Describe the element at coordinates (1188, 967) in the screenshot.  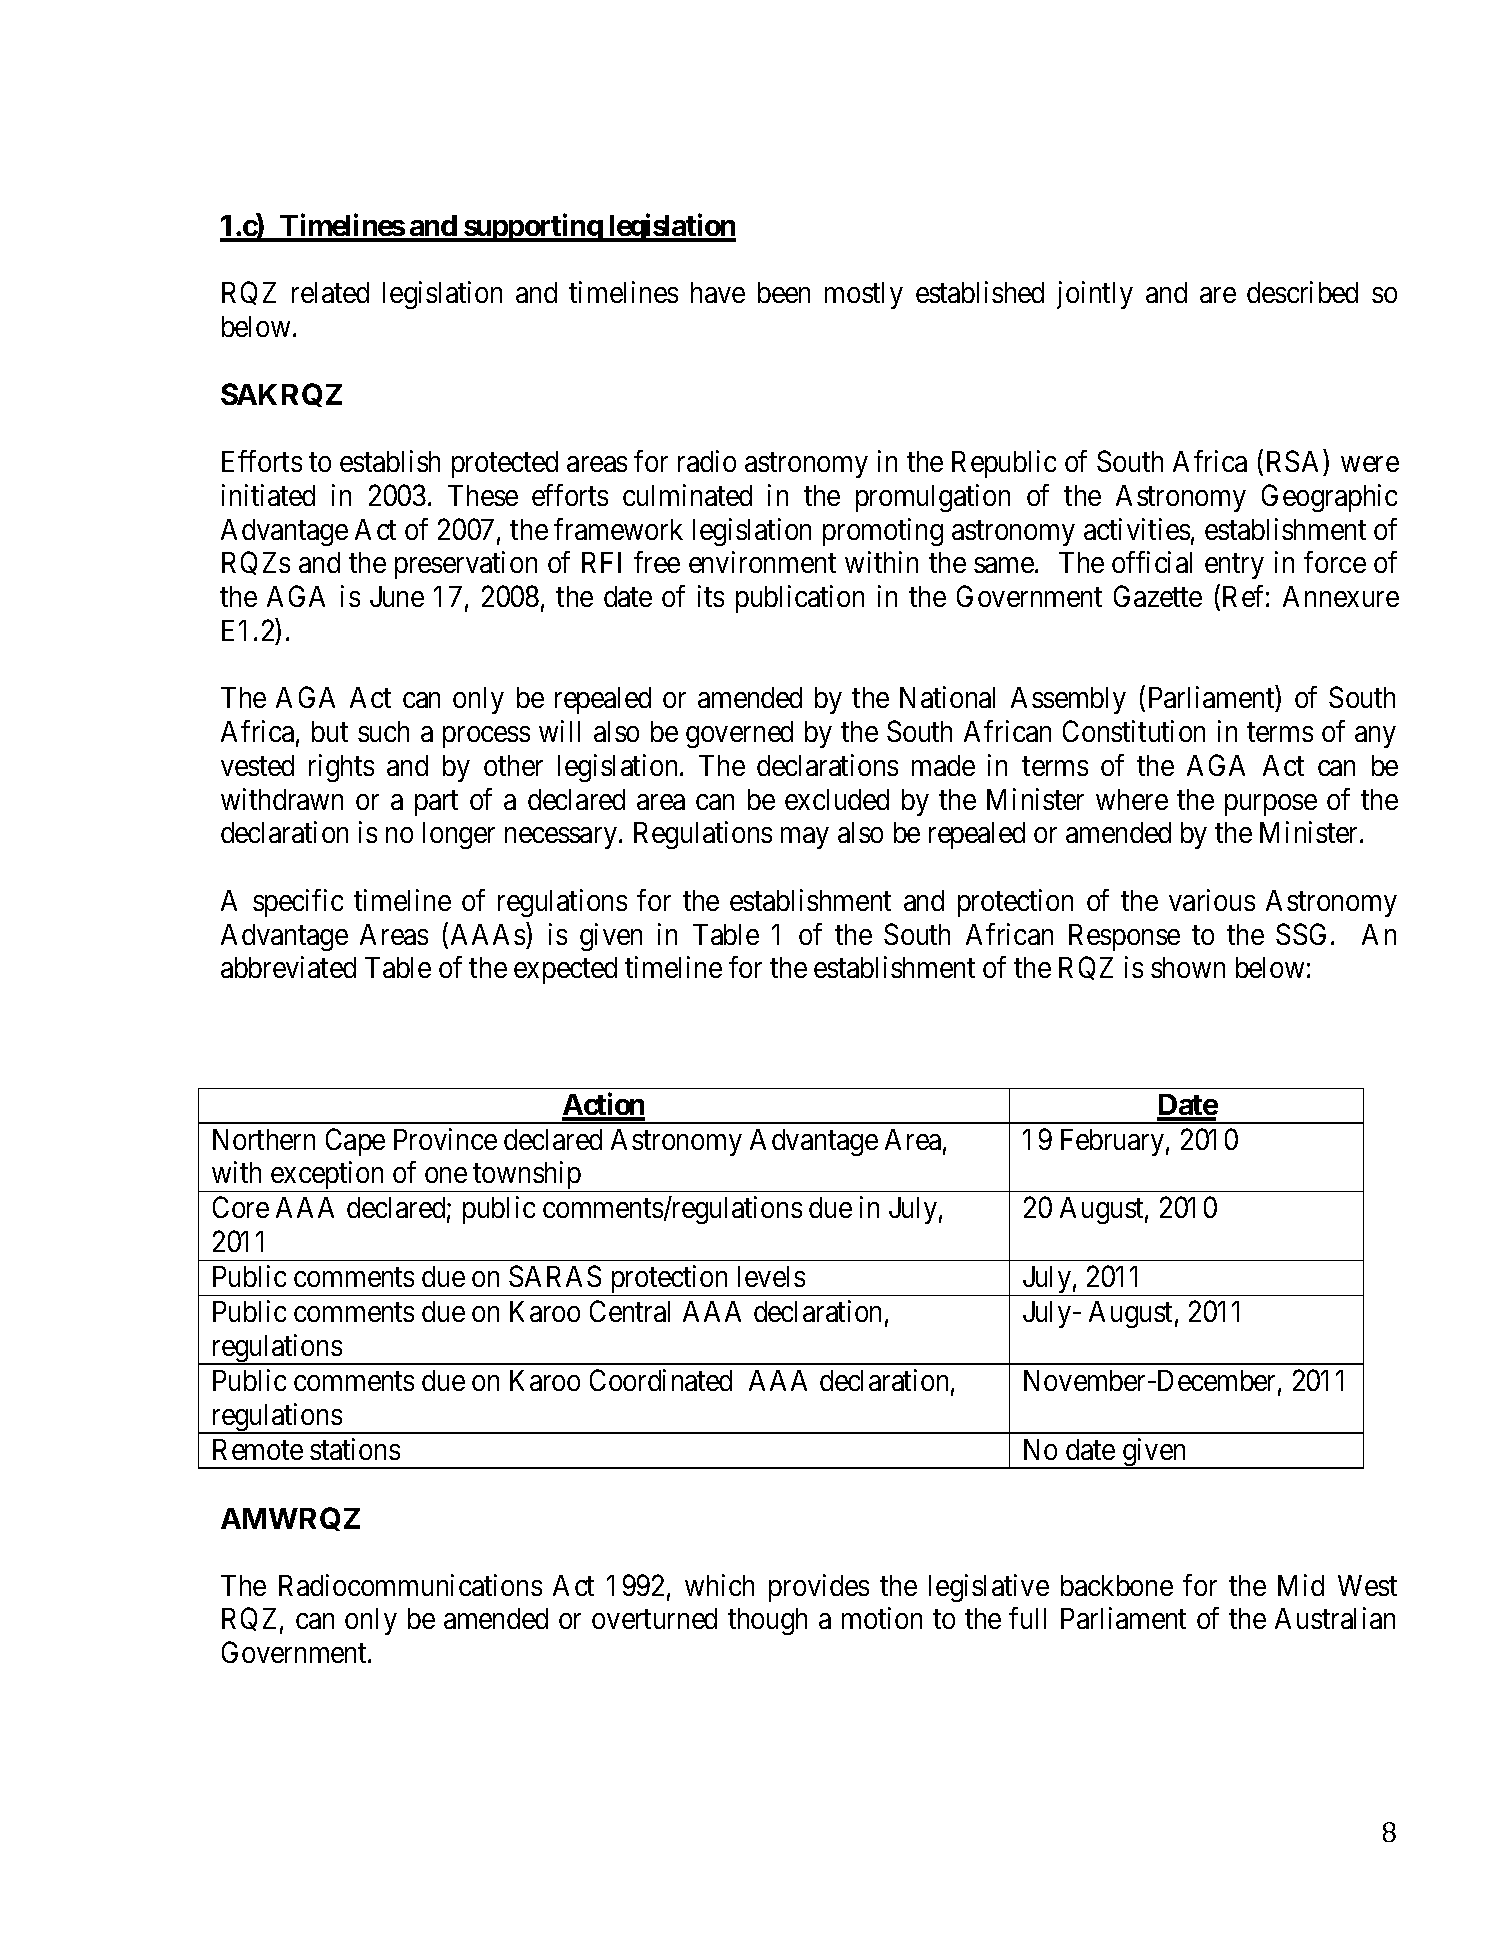
I see `shown` at that location.
